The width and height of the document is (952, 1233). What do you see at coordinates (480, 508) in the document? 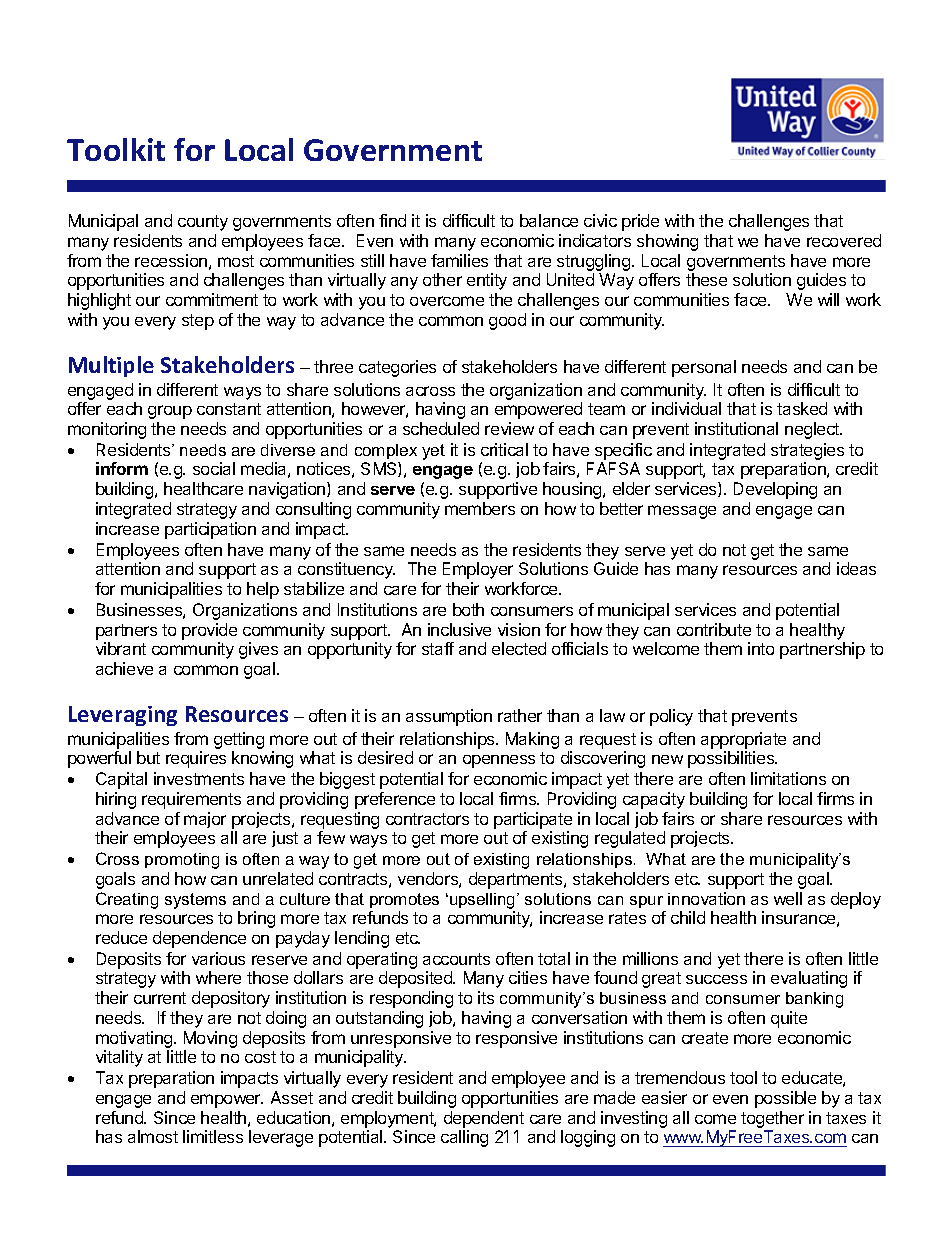
I see `members` at bounding box center [480, 508].
